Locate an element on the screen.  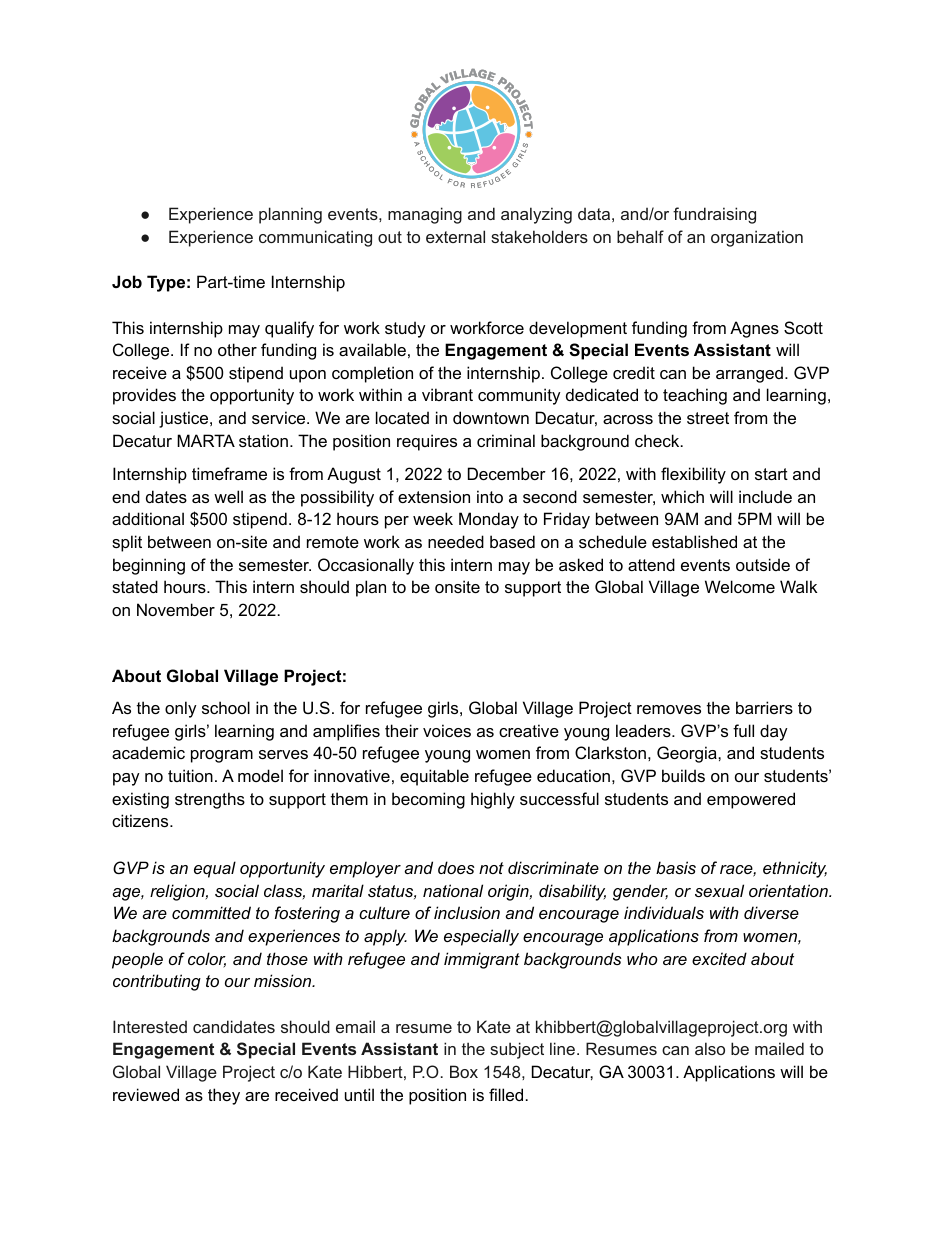
Job is located at coordinates (127, 281).
